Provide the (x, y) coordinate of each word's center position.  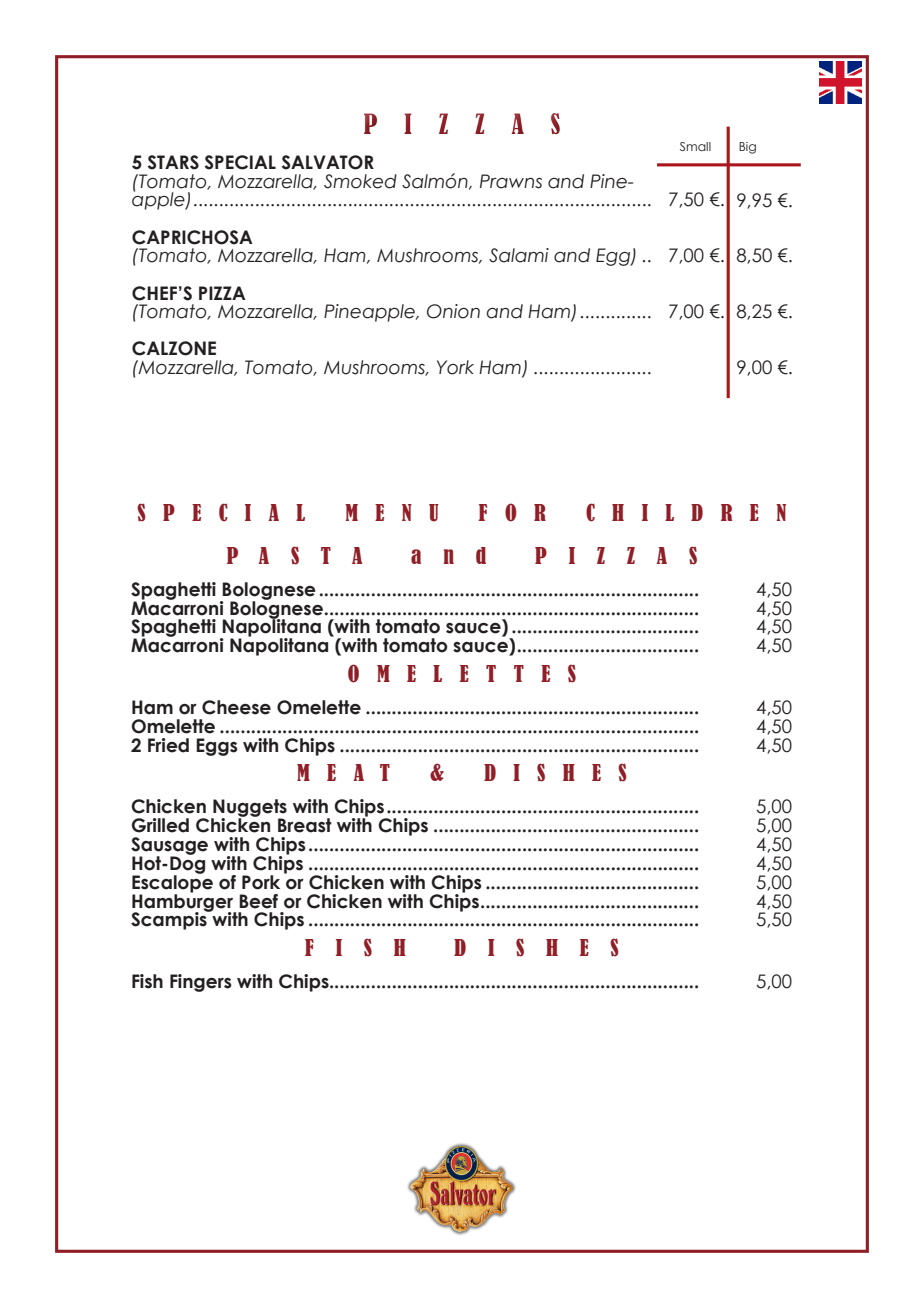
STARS (173, 162)
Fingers (201, 983)
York (455, 367)
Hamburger (184, 902)
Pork (261, 882)
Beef (258, 901)
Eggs (217, 747)
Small (695, 146)
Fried (168, 745)
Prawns (511, 181)
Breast (305, 825)
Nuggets (249, 809)
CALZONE (174, 348)
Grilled (160, 825)
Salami (519, 255)
